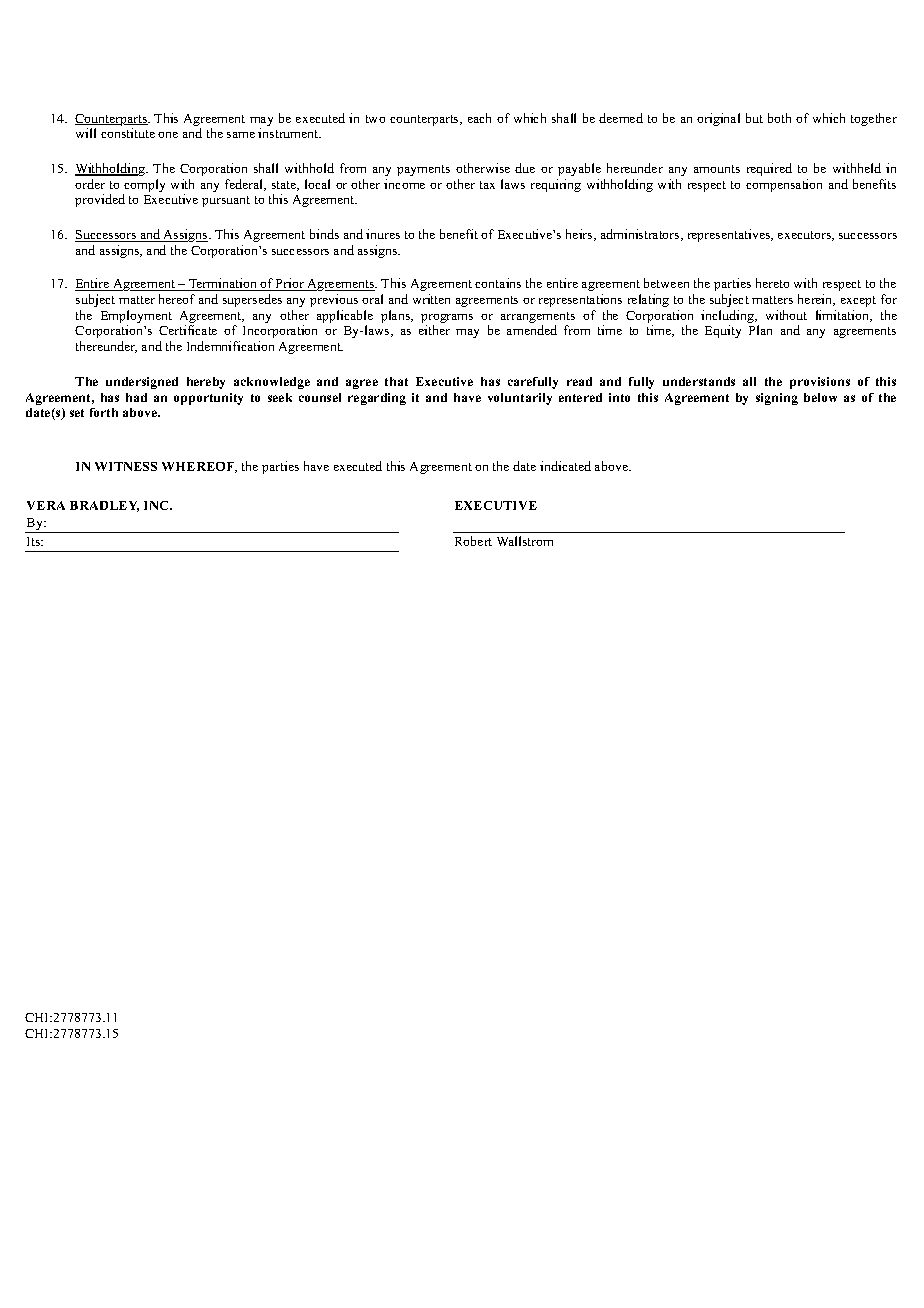  I want to click on provided, so click(100, 200).
